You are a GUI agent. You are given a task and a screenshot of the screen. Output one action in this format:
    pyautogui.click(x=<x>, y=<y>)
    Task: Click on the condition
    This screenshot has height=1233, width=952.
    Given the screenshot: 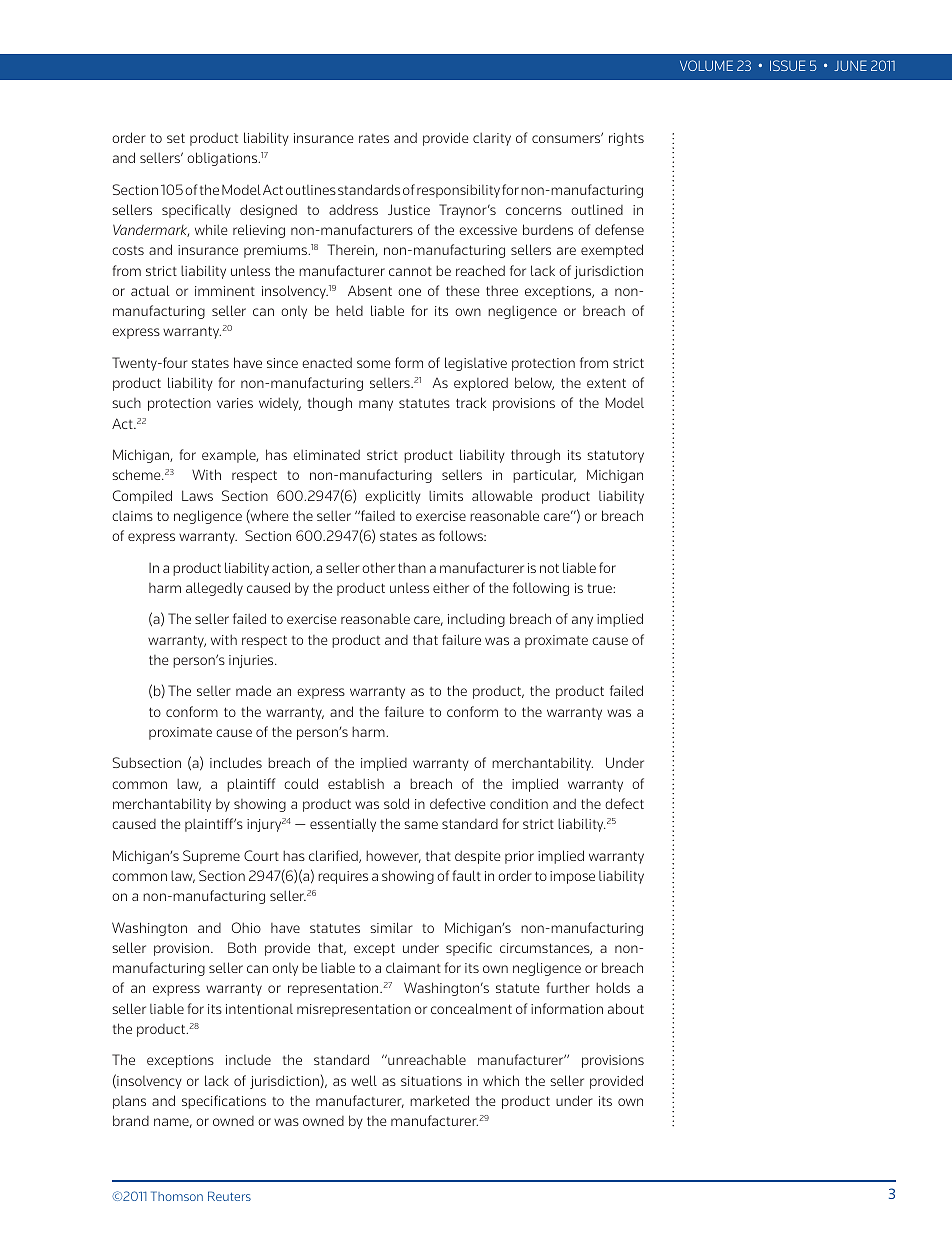 What is the action you would take?
    pyautogui.click(x=519, y=803)
